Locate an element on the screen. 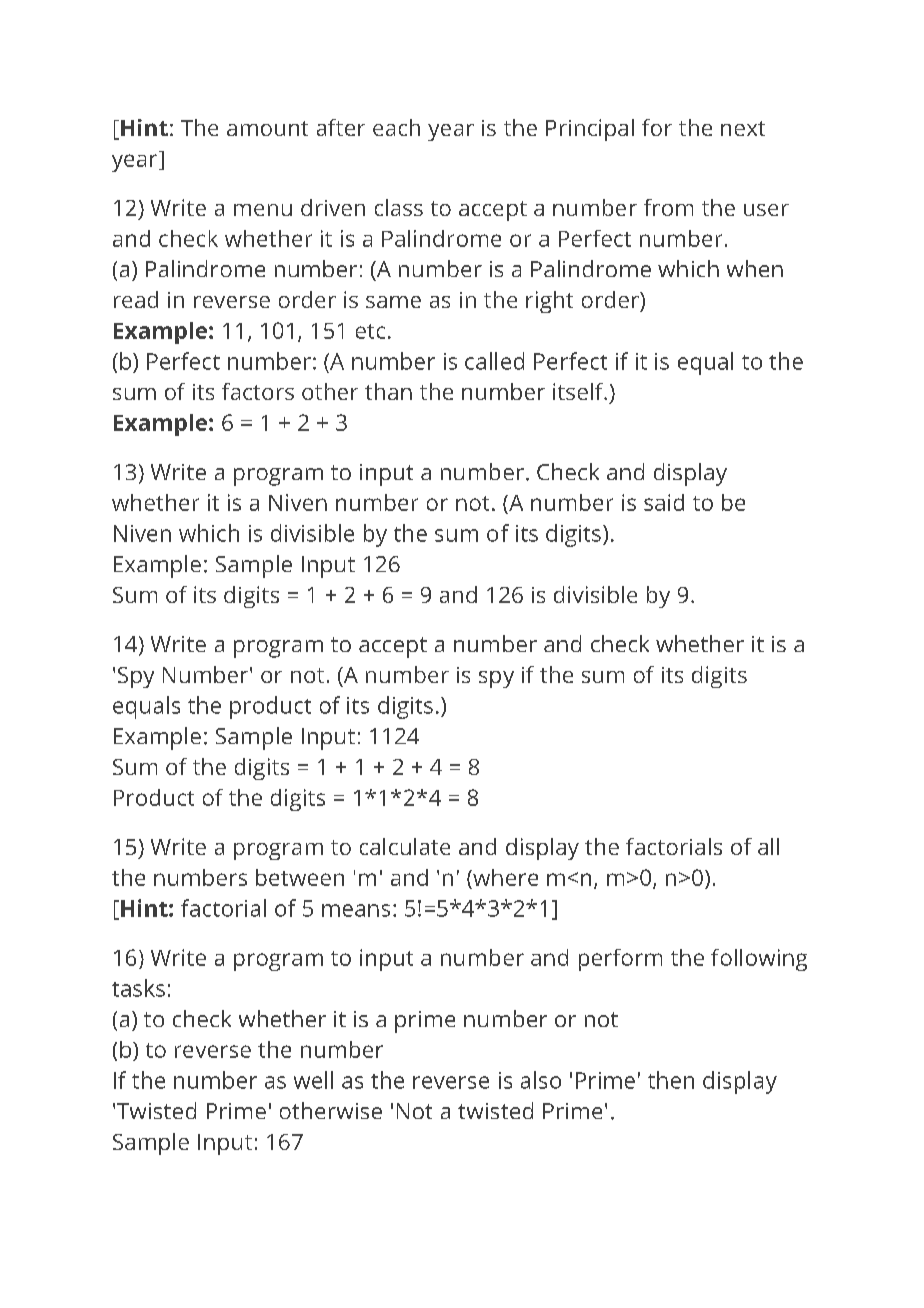  each is located at coordinates (396, 127).
